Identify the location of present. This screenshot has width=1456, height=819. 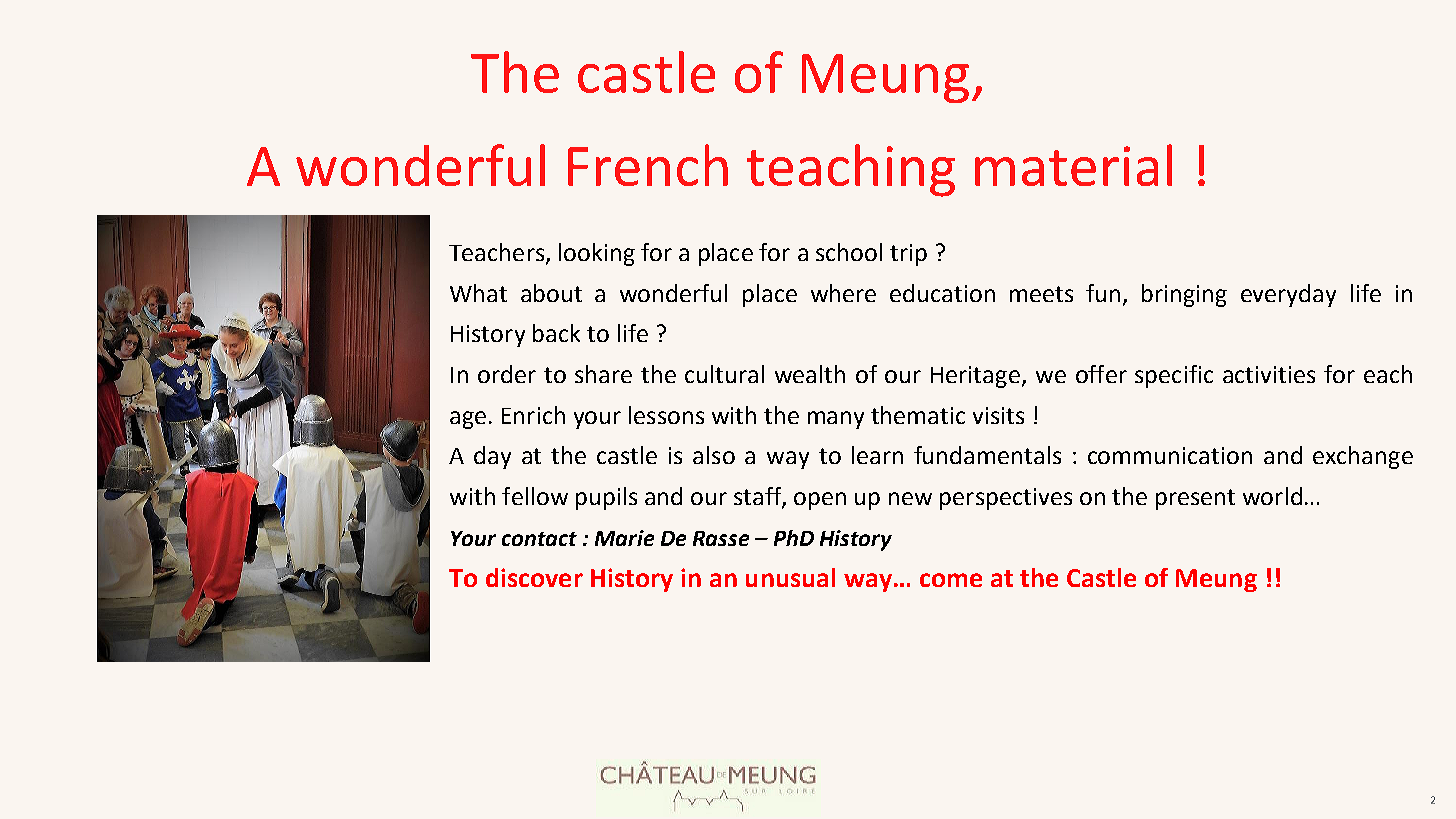
(1195, 499).
